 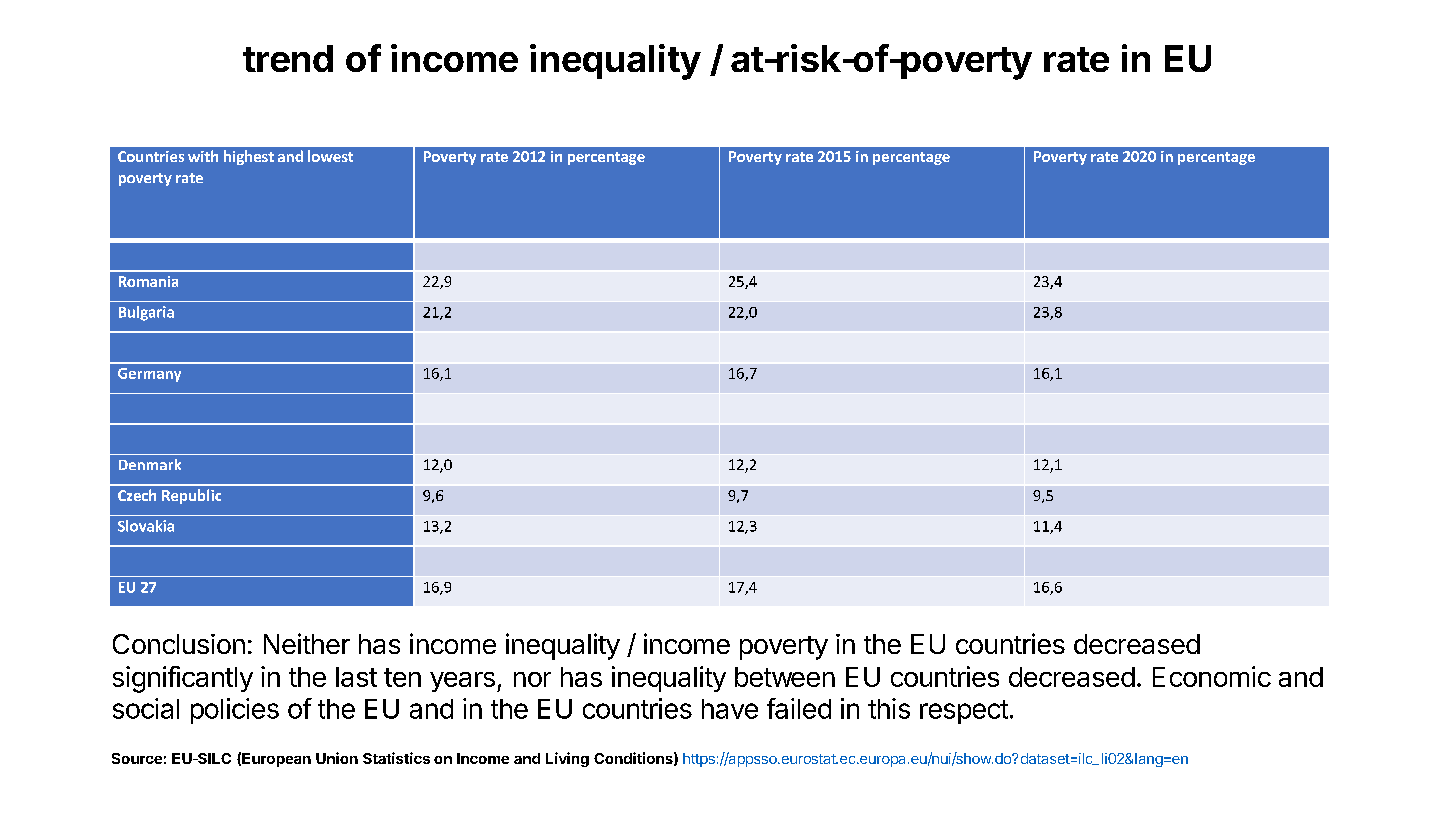 What do you see at coordinates (785, 677) in the screenshot?
I see `between` at bounding box center [785, 677].
